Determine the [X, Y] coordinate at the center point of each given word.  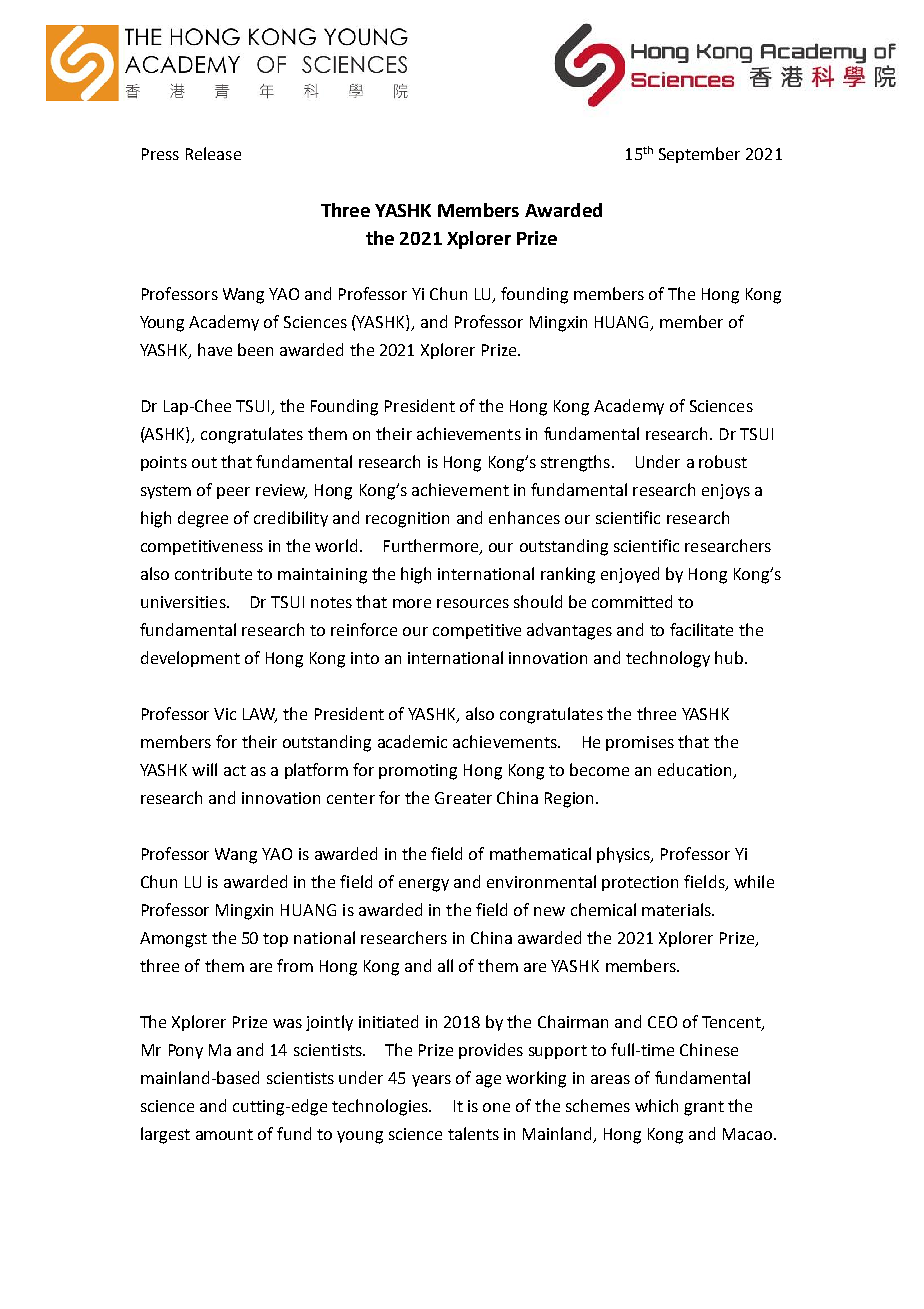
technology [668, 659]
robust [723, 461]
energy [424, 885]
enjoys [726, 491]
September [699, 155]
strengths [575, 463]
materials [677, 909]
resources [473, 603]
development [190, 659]
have [215, 349]
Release [213, 153]
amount [224, 1134]
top [275, 940]
